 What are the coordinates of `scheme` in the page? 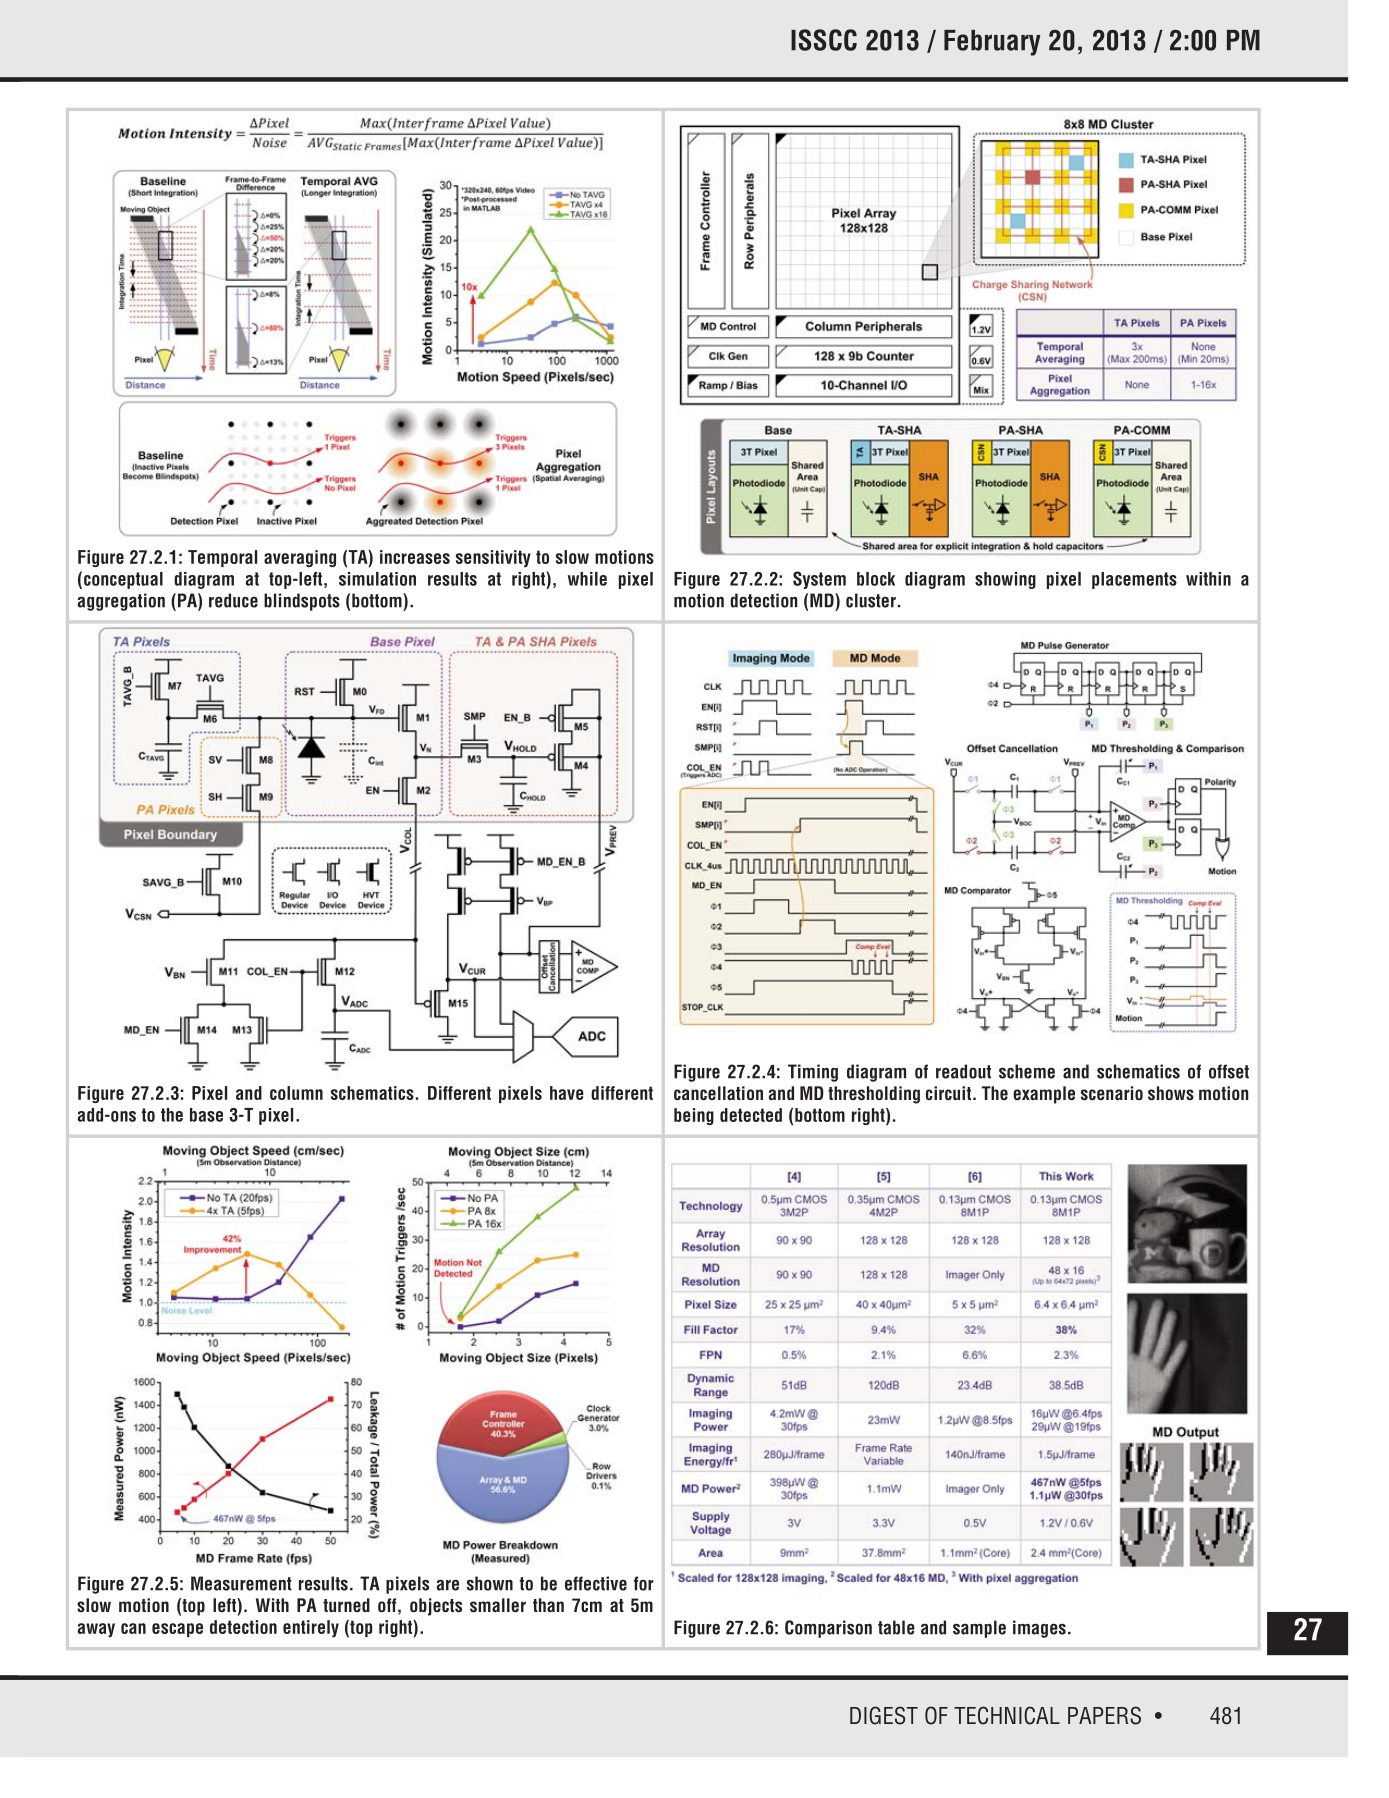 It's located at (1027, 1071).
